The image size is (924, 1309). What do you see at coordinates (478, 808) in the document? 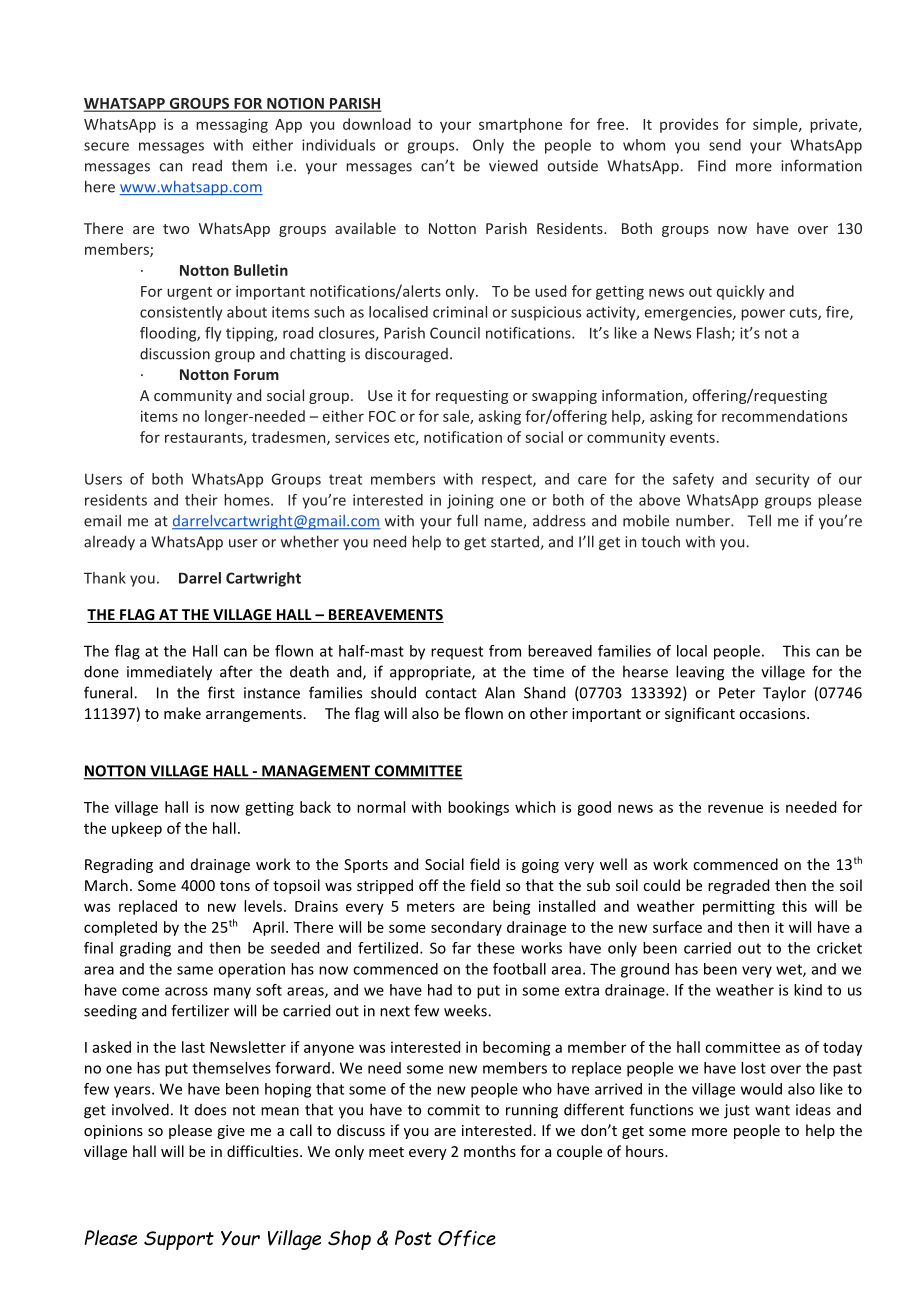
I see `bookings` at bounding box center [478, 808].
